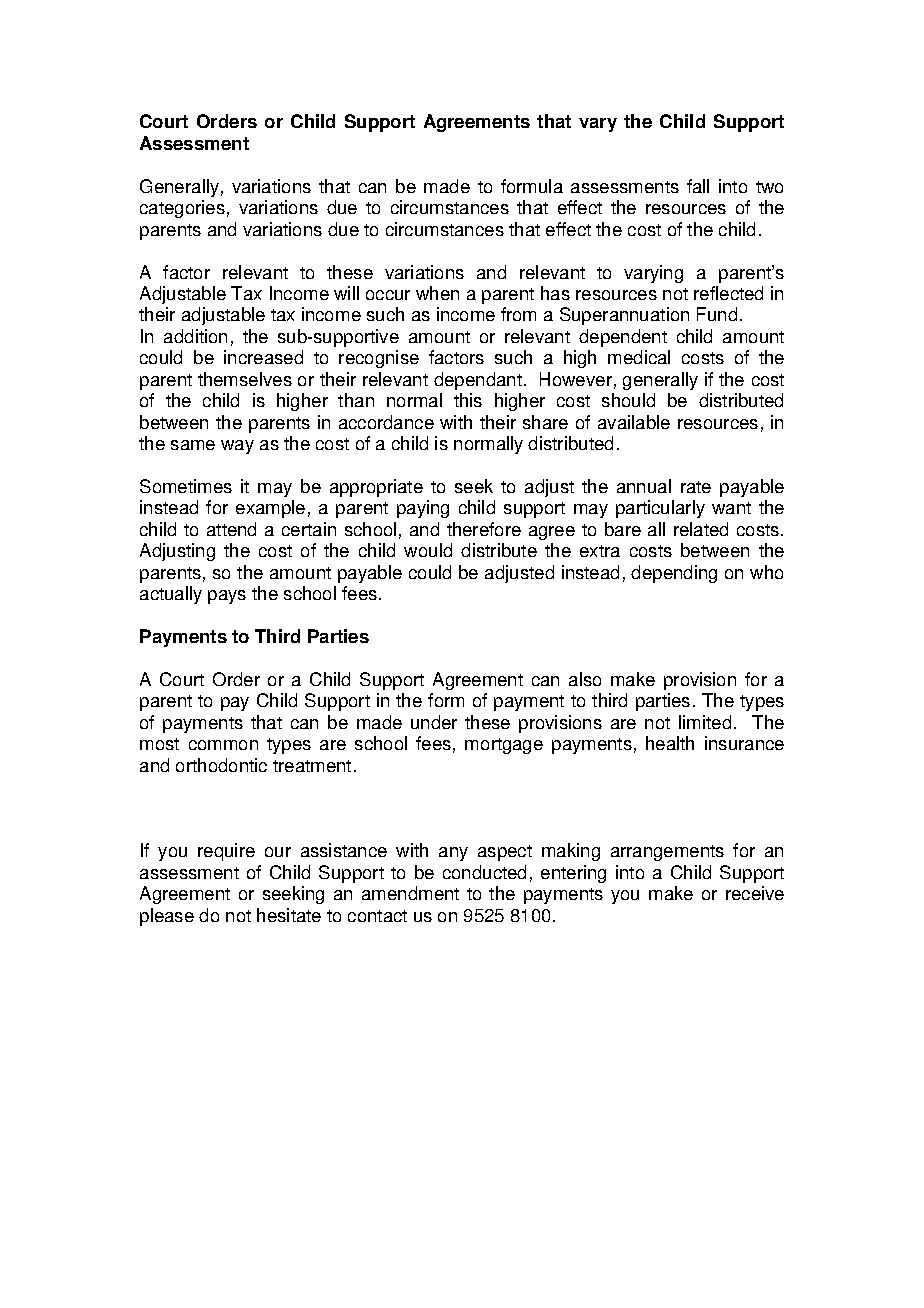 Image resolution: width=924 pixels, height=1308 pixels. I want to click on conducted, so click(484, 872).
